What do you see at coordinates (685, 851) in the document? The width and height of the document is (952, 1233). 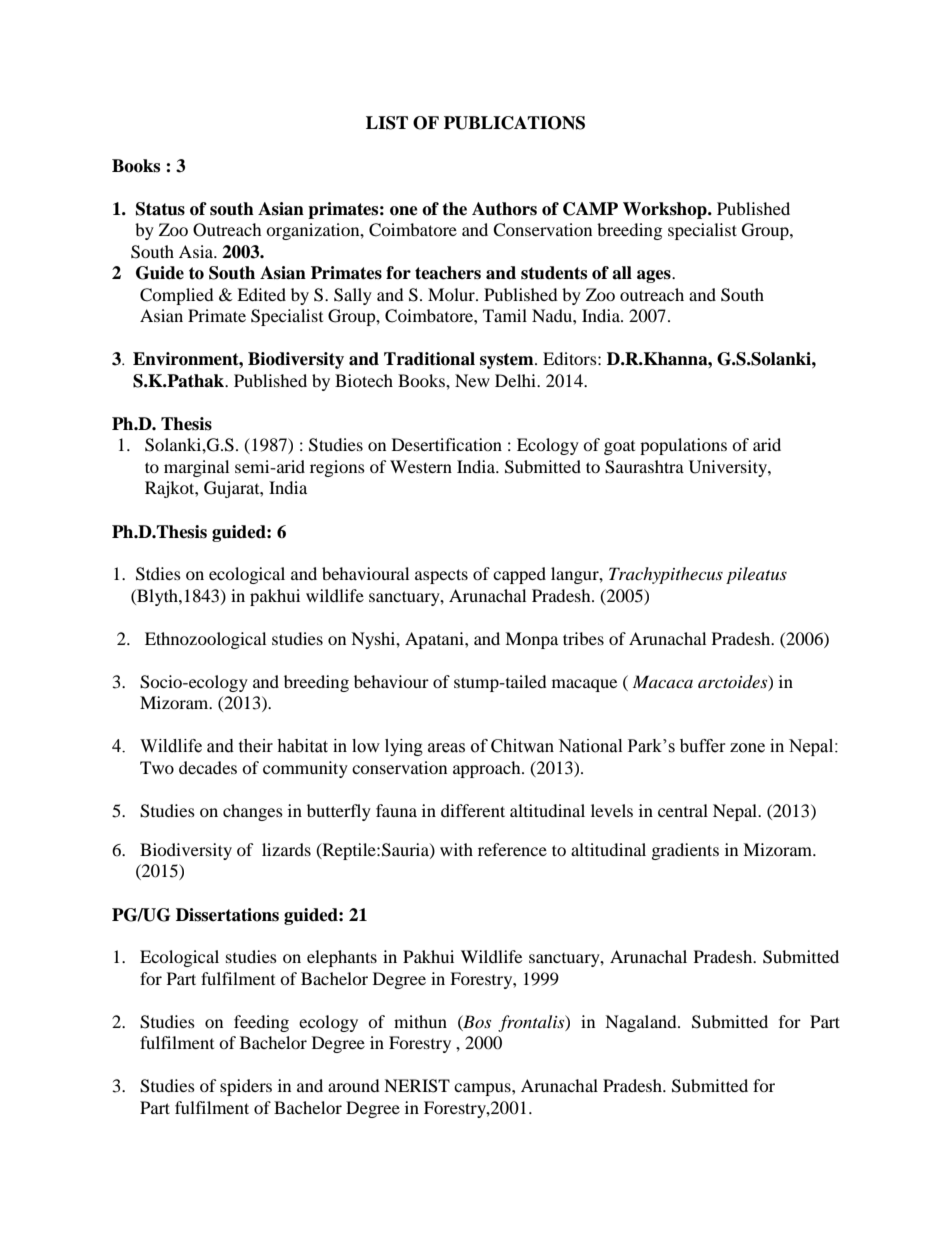 I see `gradients` at bounding box center [685, 851].
